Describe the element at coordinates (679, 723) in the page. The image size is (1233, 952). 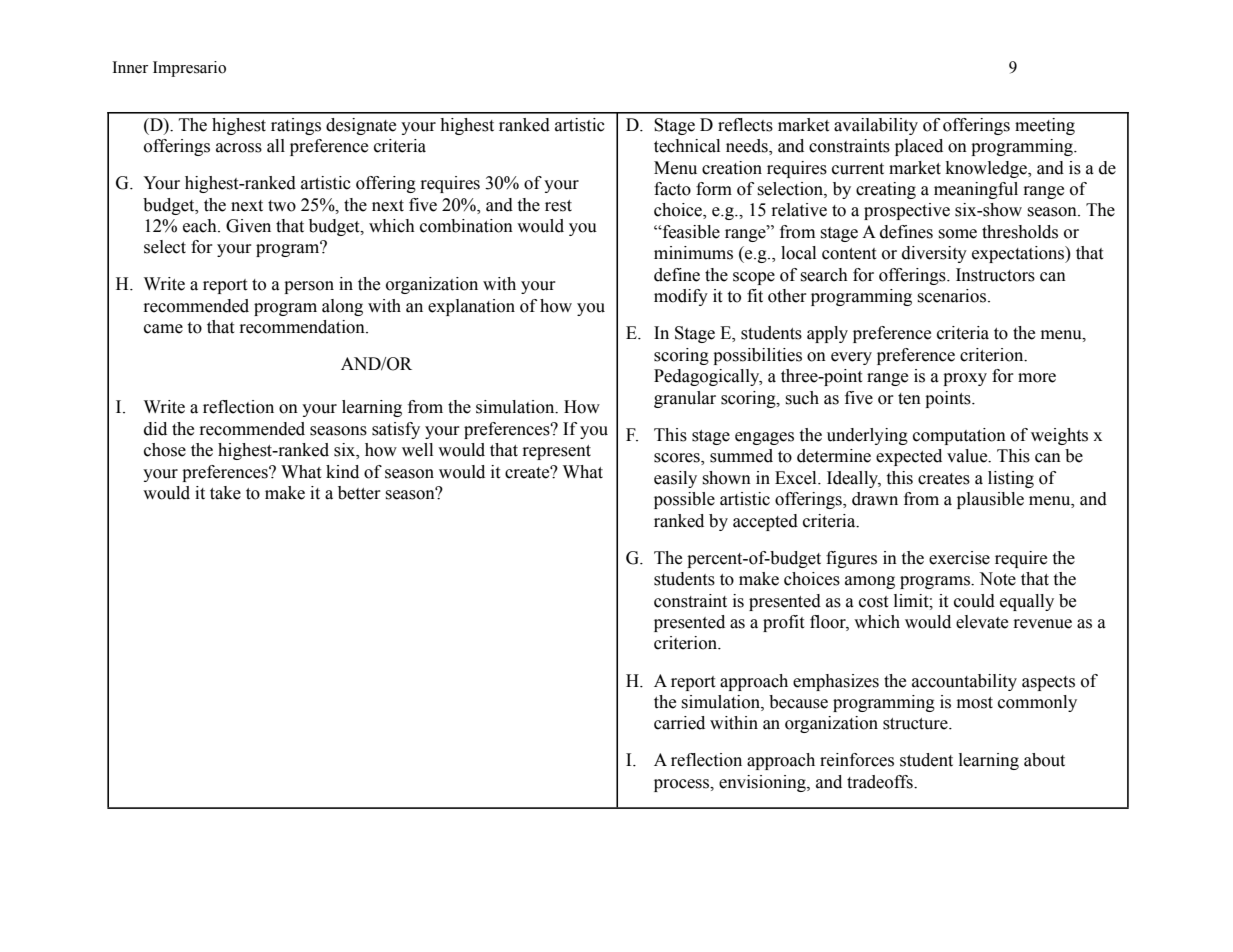
I see `carried` at that location.
